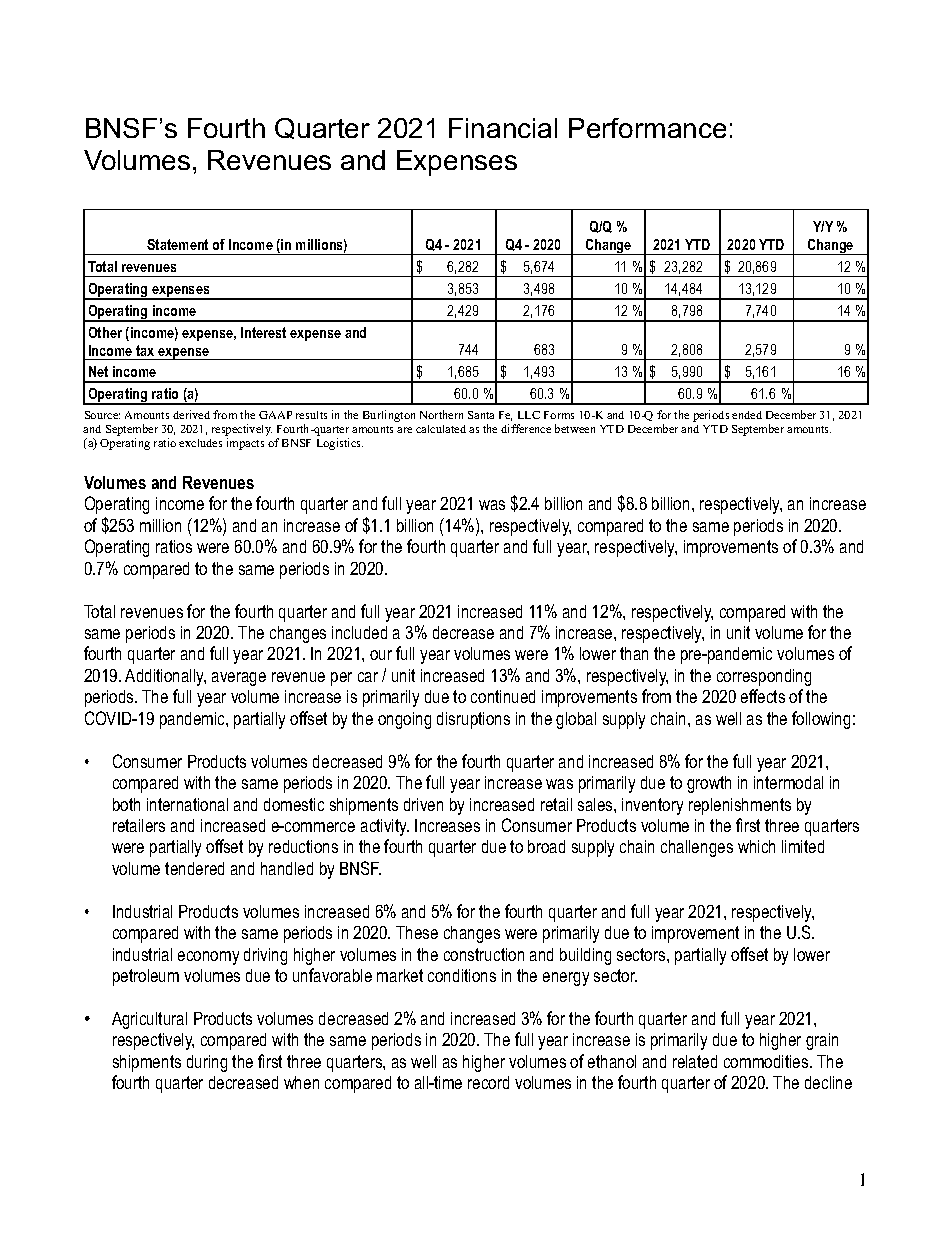 The height and width of the screenshot is (1233, 952). What do you see at coordinates (441, 429) in the screenshot?
I see `calculated` at bounding box center [441, 429].
